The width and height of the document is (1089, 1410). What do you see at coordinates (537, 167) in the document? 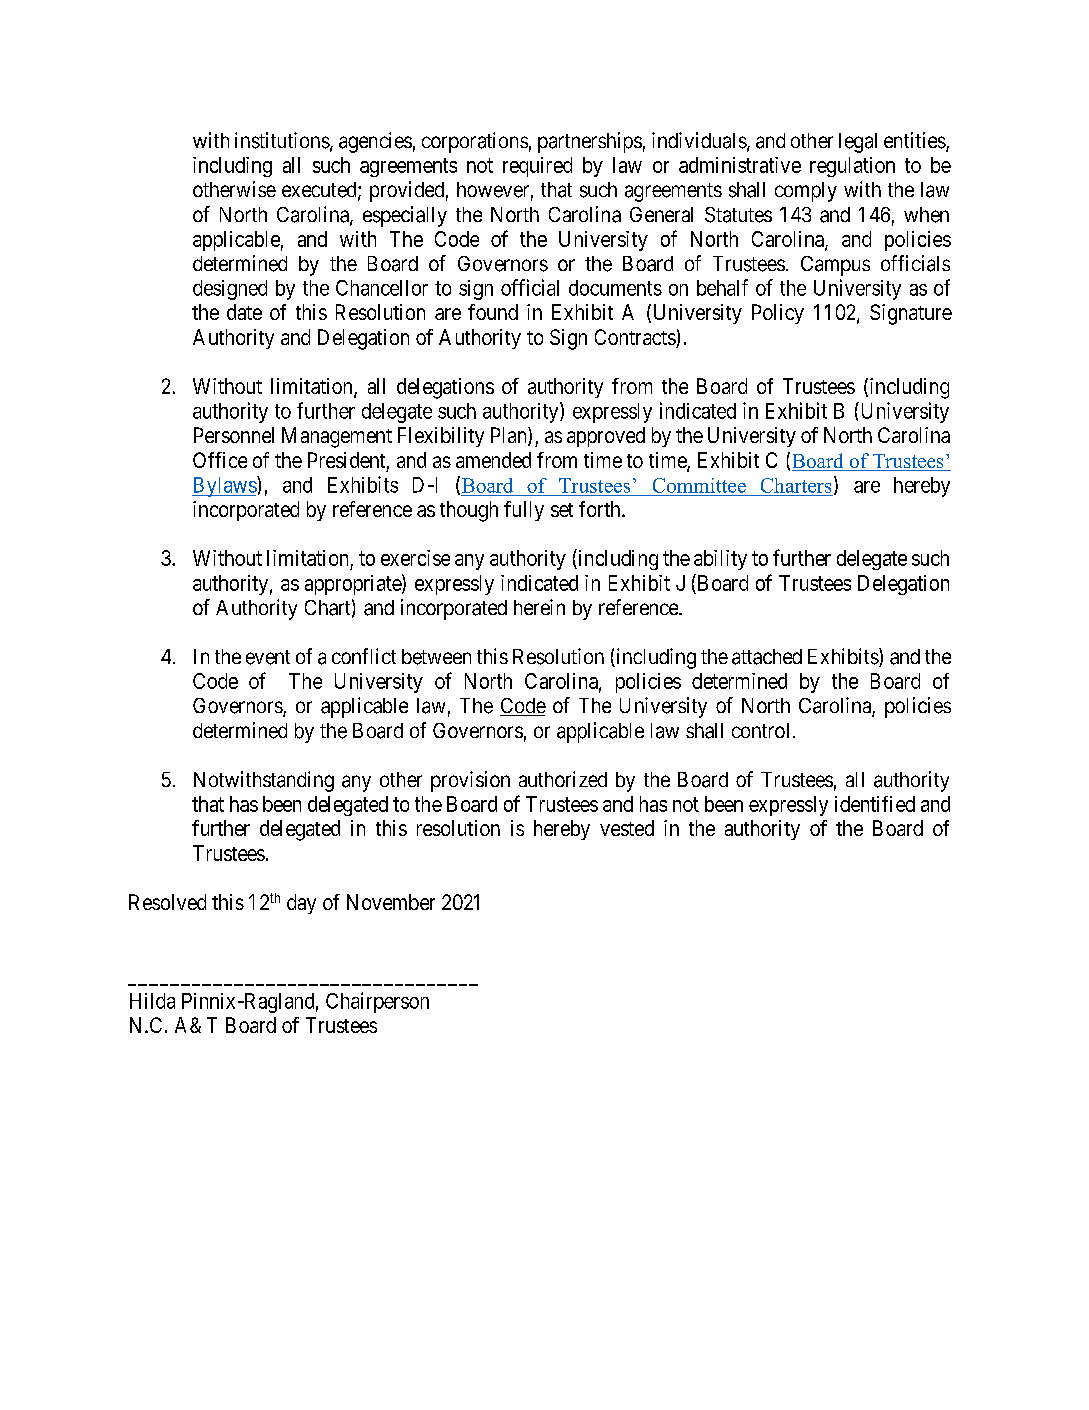
I see `required` at bounding box center [537, 167].
